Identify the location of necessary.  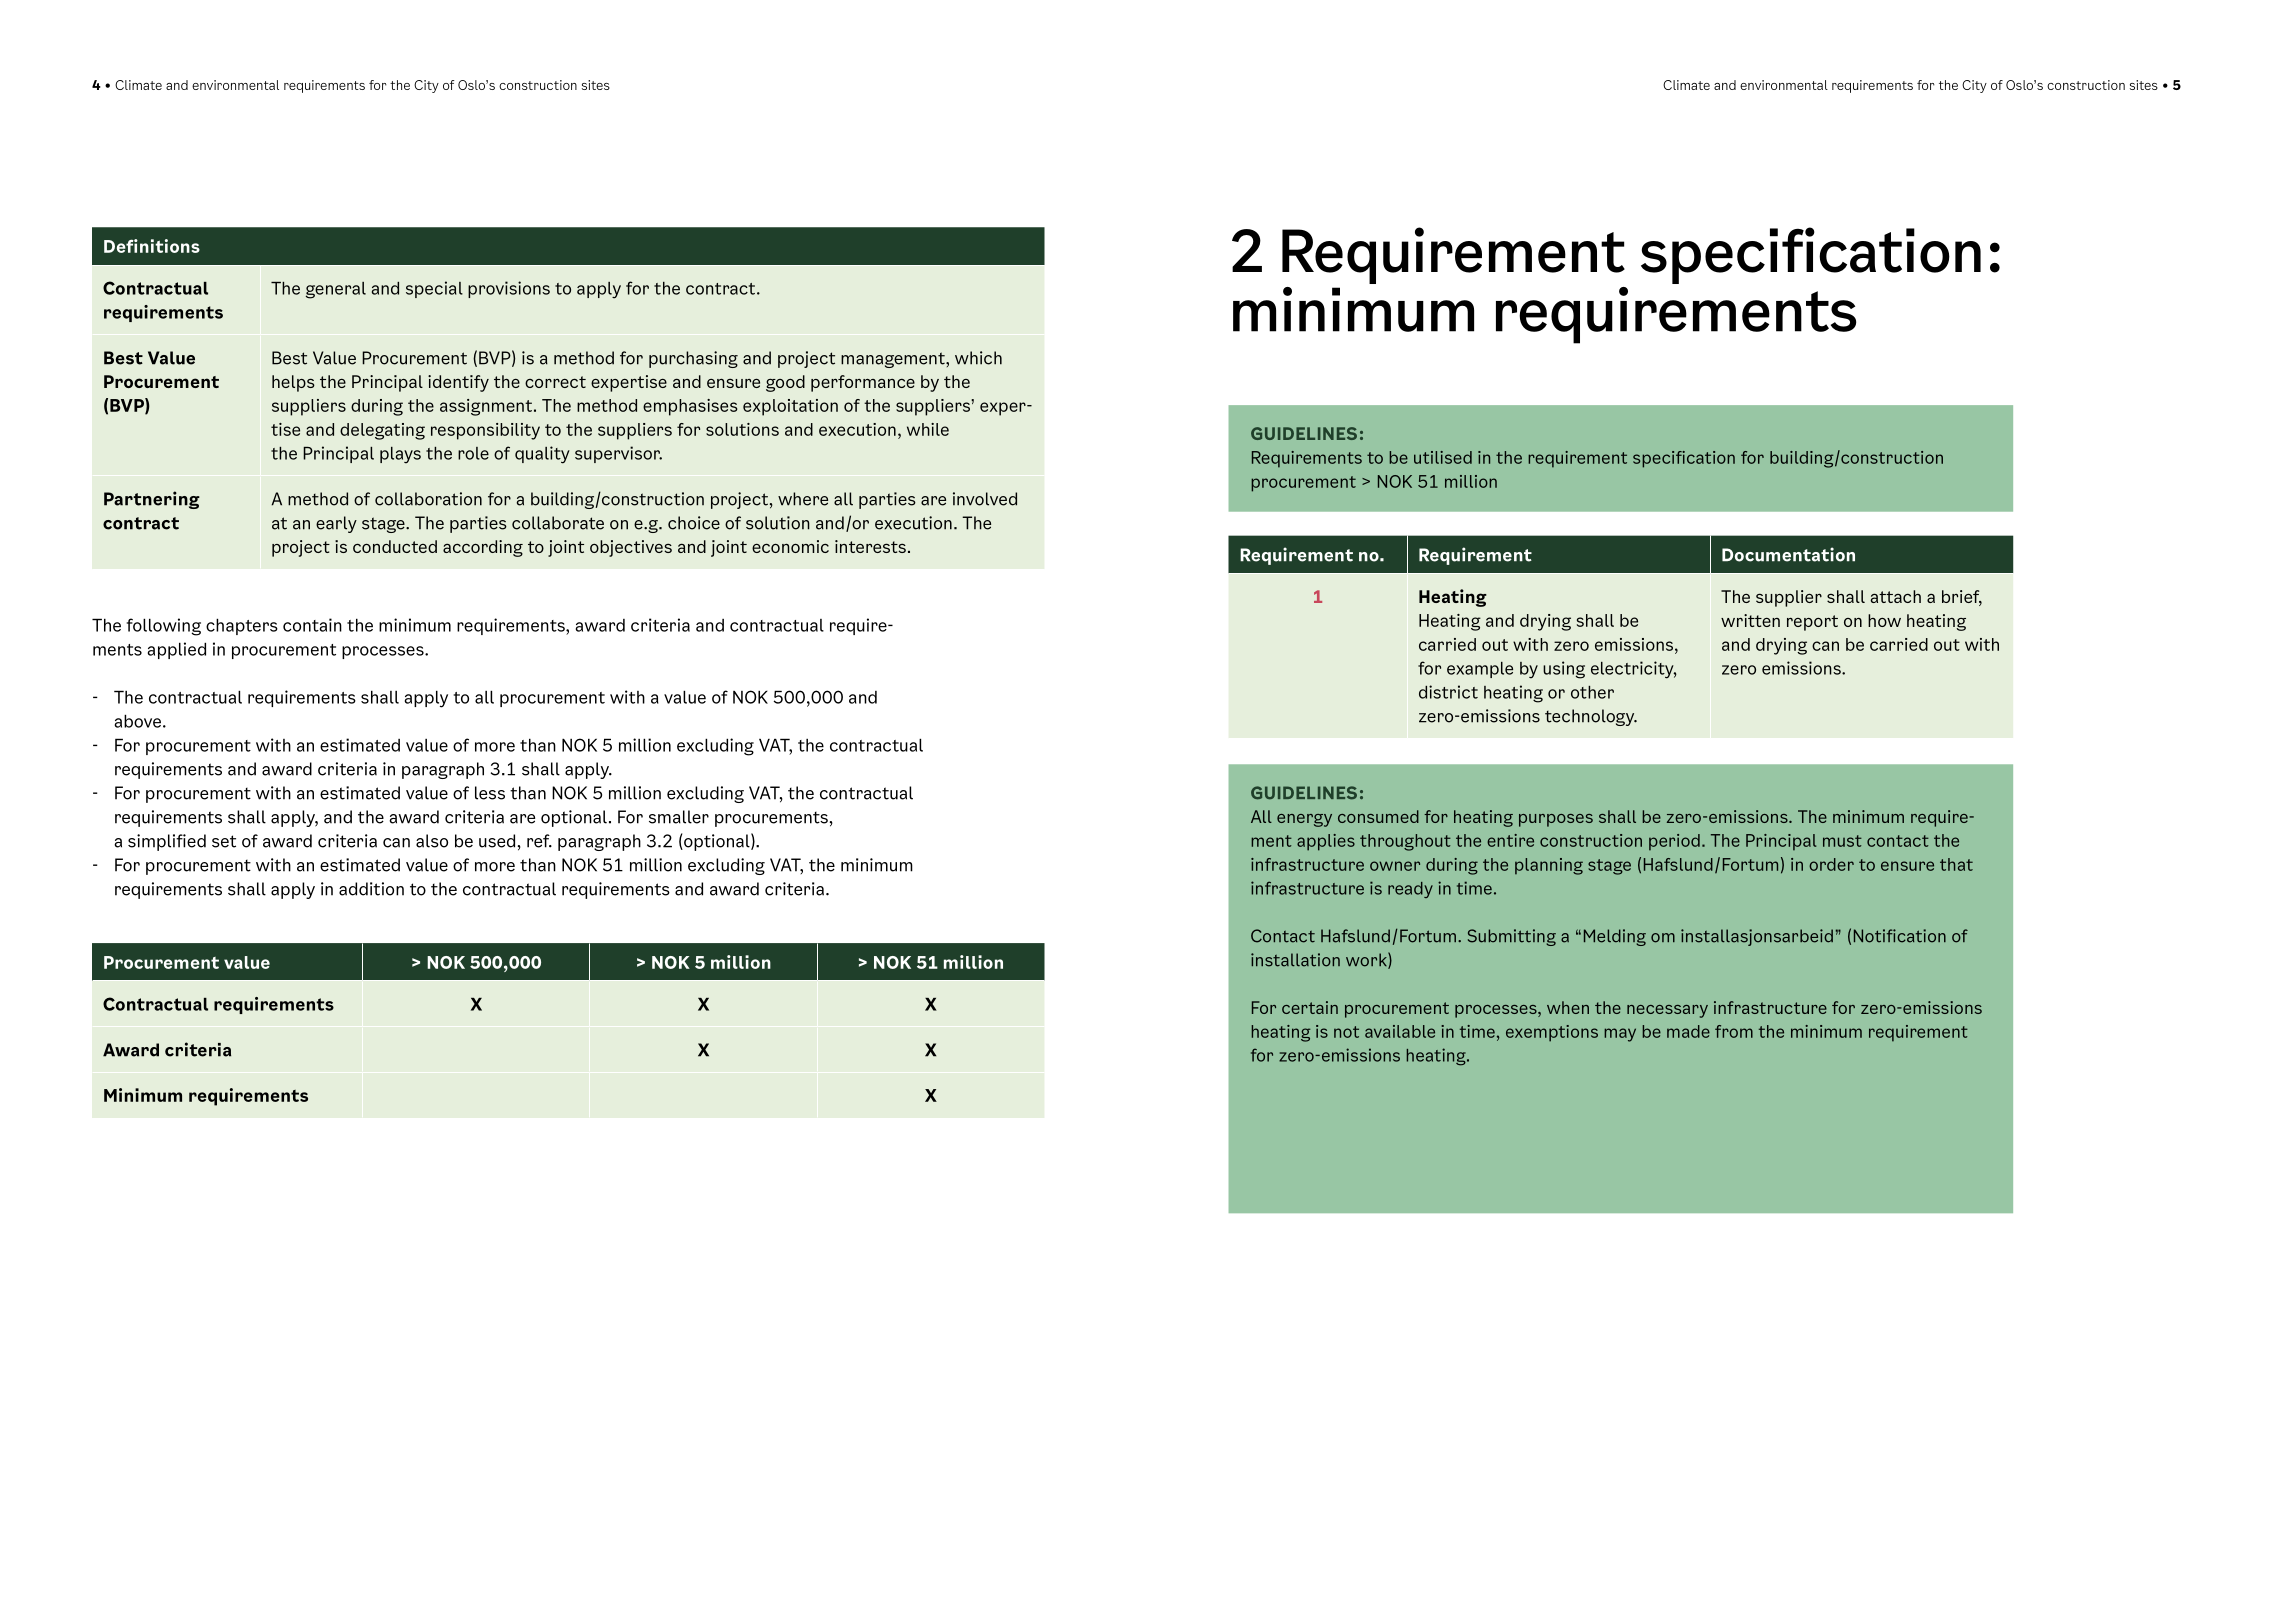
(1667, 1011).
